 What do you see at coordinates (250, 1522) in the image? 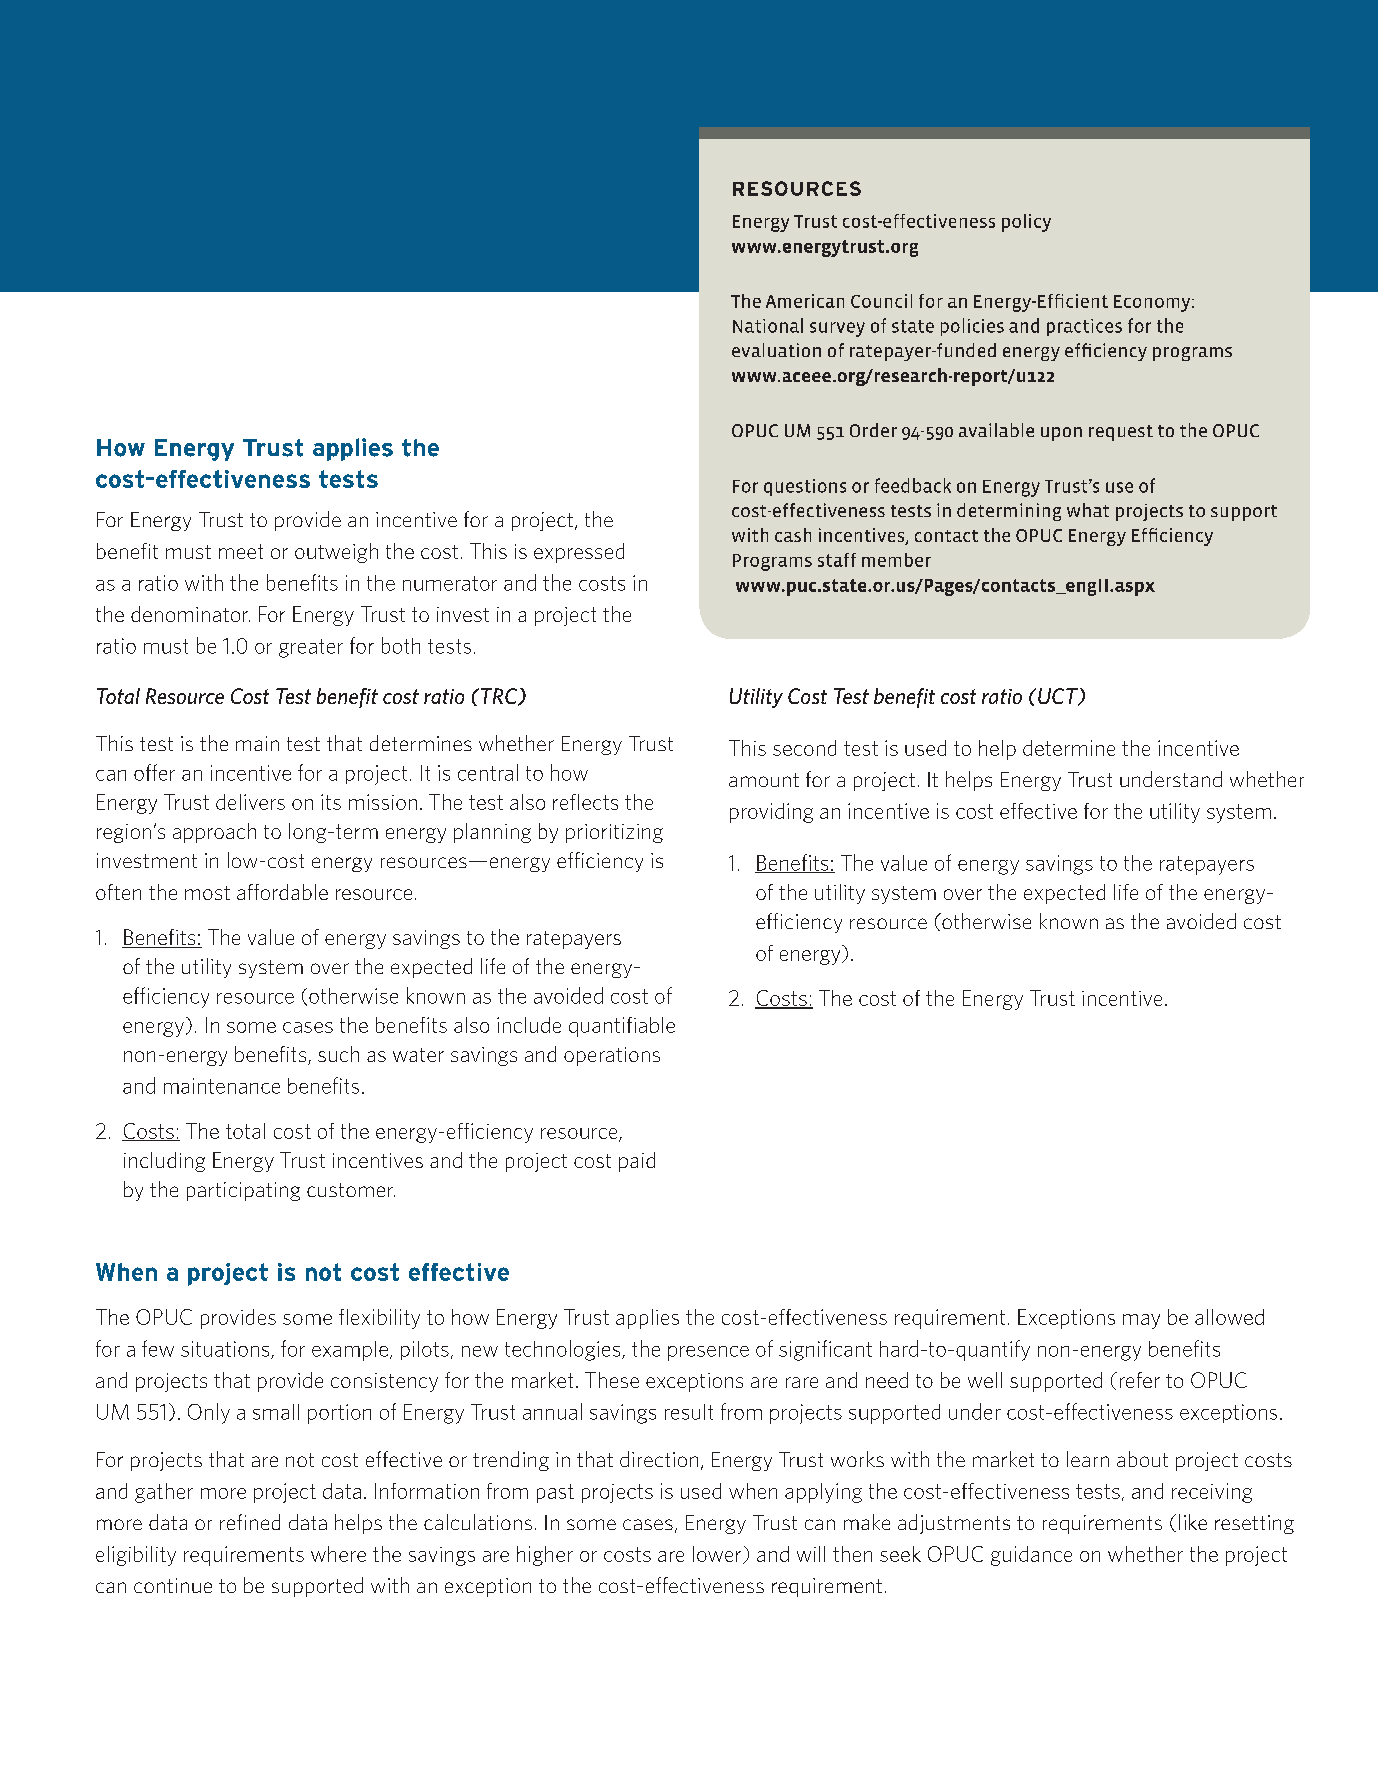
I see `refined` at bounding box center [250, 1522].
